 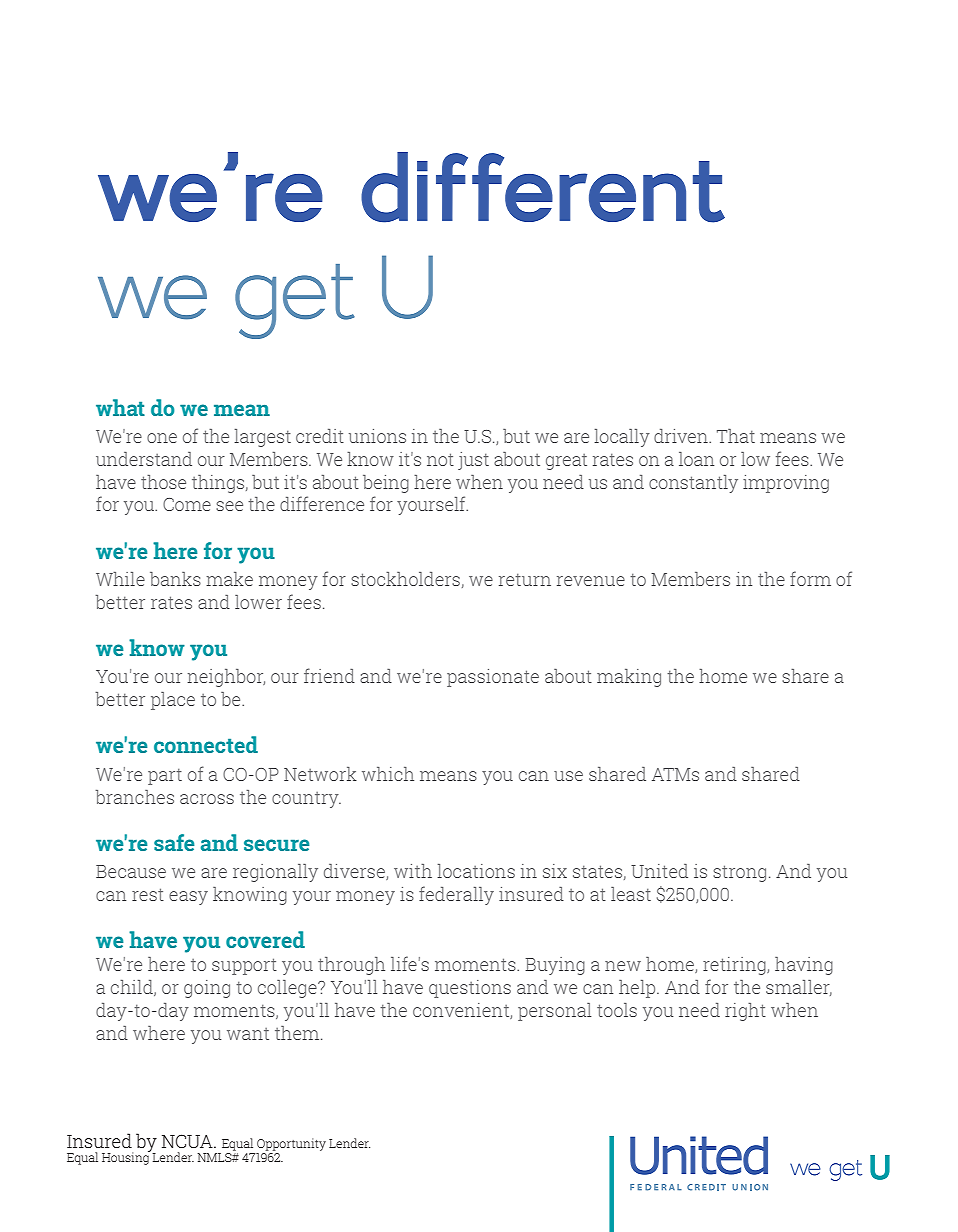 I want to click on making, so click(x=629, y=678).
